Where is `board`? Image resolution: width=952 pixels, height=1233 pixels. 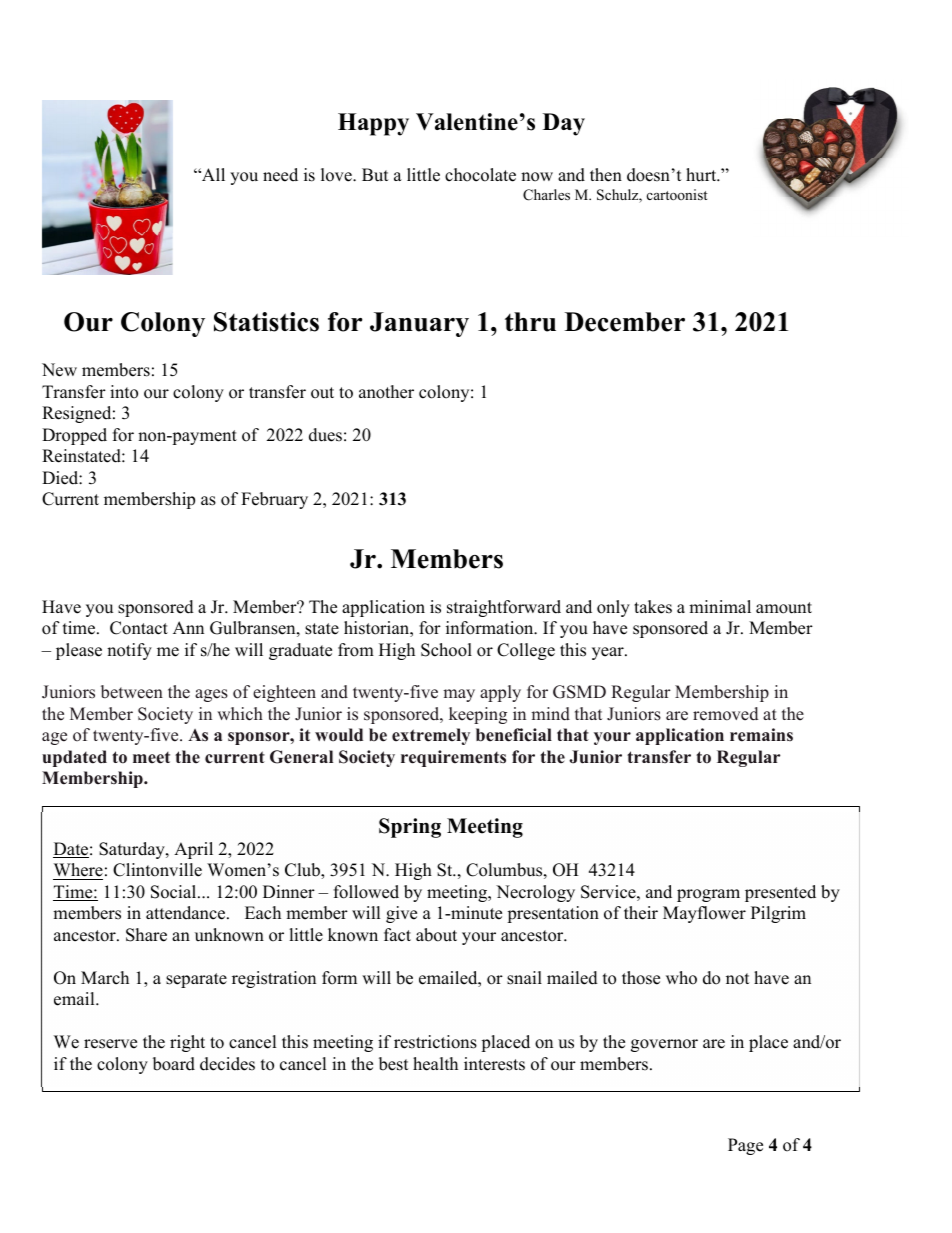 board is located at coordinates (174, 1064).
